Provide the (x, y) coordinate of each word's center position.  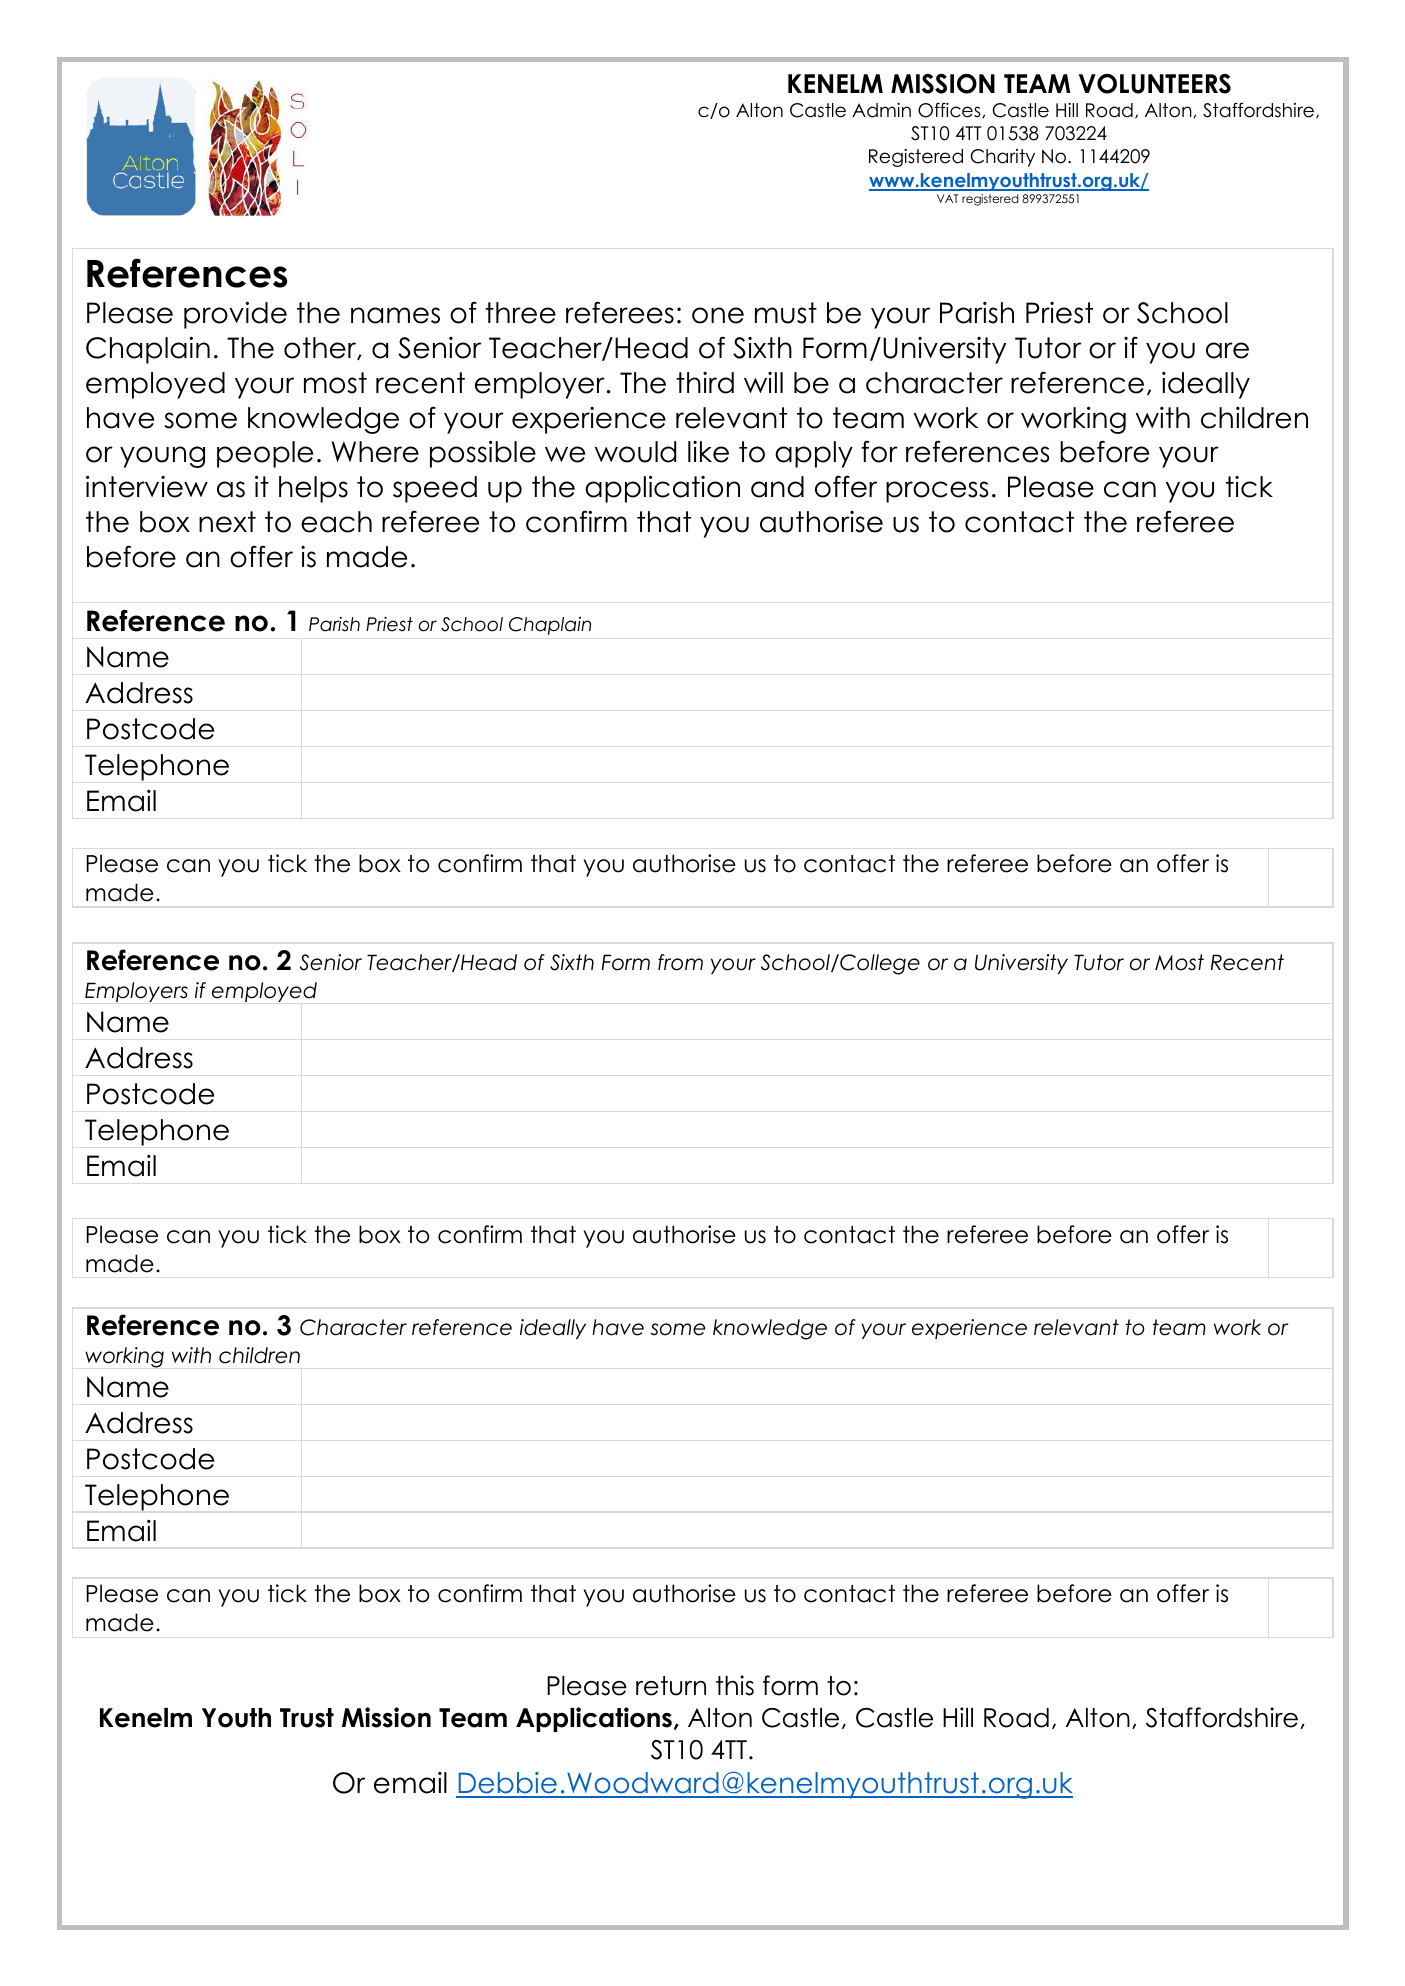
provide (235, 315)
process (937, 492)
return (671, 1686)
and (777, 487)
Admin (881, 110)
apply (814, 454)
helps (313, 489)
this (735, 1685)
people (265, 454)
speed (435, 489)
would (635, 452)
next (227, 522)
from (680, 962)
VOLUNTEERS (1155, 84)
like (708, 452)
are (1227, 350)
